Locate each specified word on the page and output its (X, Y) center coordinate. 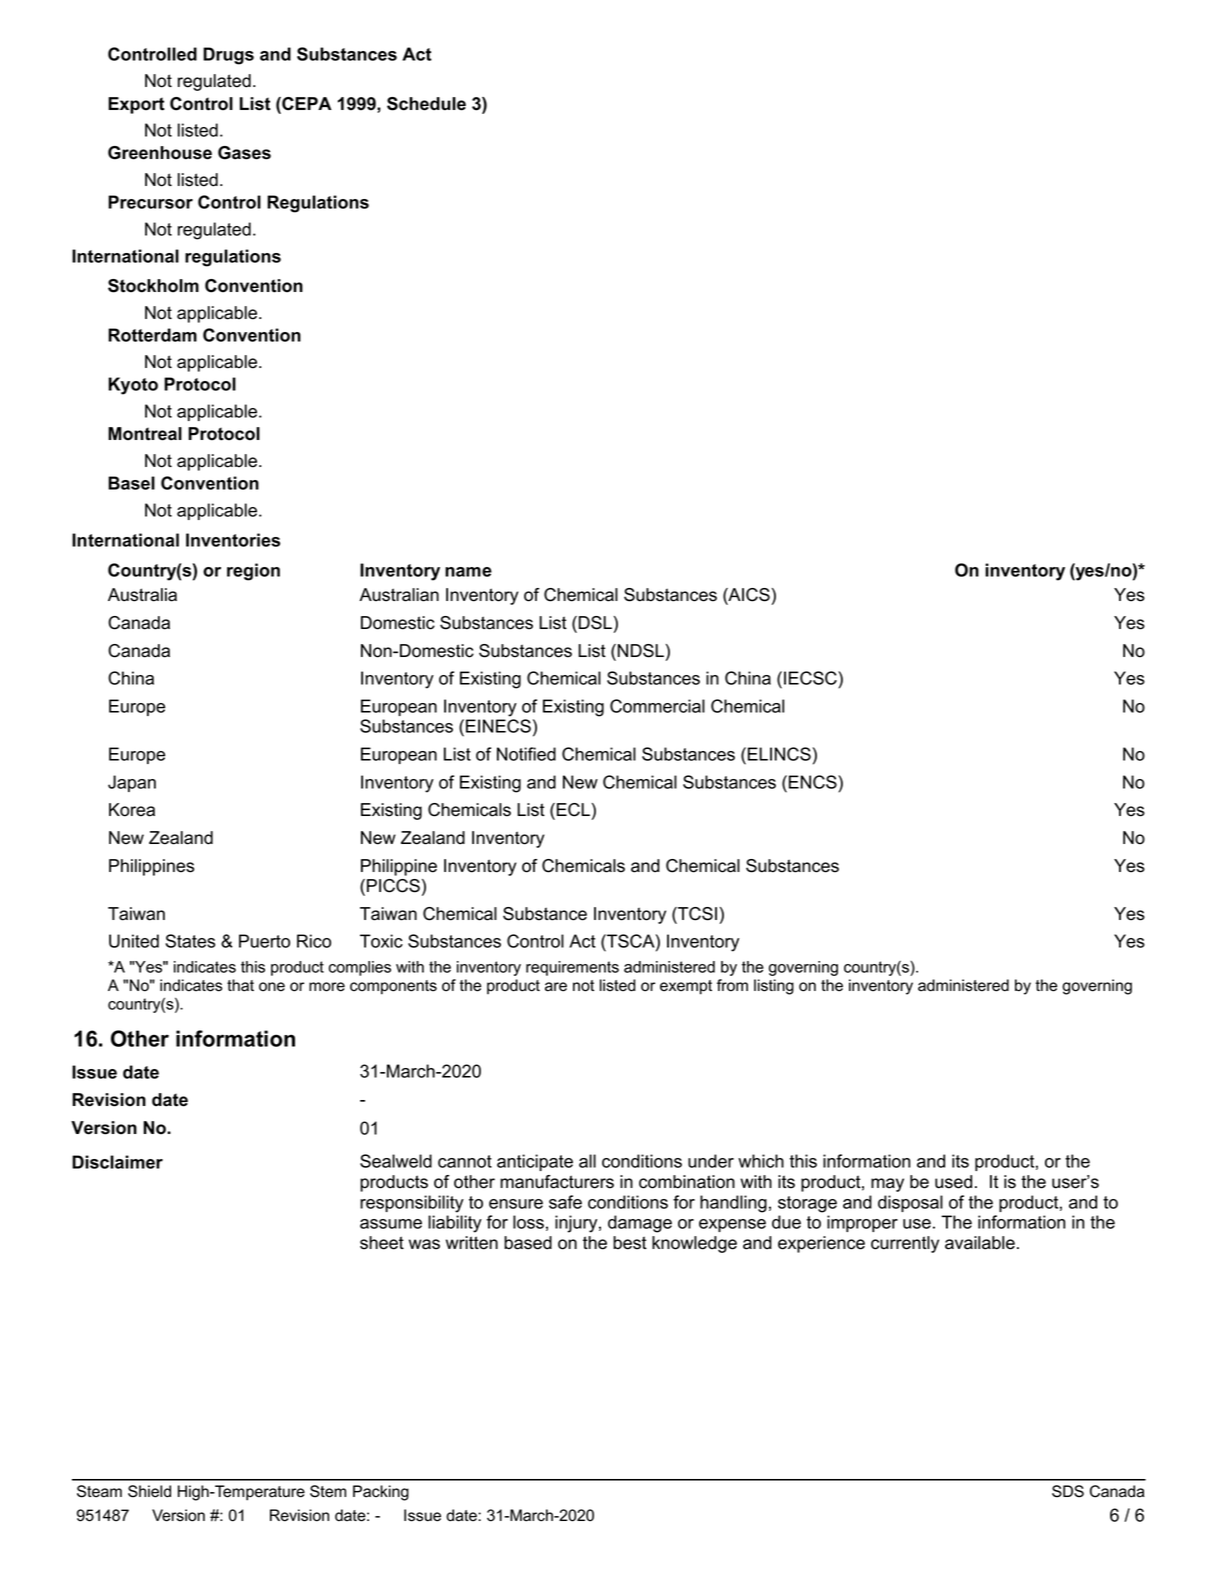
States (190, 941)
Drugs (228, 56)
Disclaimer (117, 1162)
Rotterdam (152, 335)
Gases (244, 153)
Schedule (426, 104)
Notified (526, 754)
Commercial (657, 706)
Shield (149, 1491)
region (253, 572)
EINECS (498, 726)
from (732, 985)
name (468, 572)
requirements (572, 968)
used (953, 1182)
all (587, 1161)
